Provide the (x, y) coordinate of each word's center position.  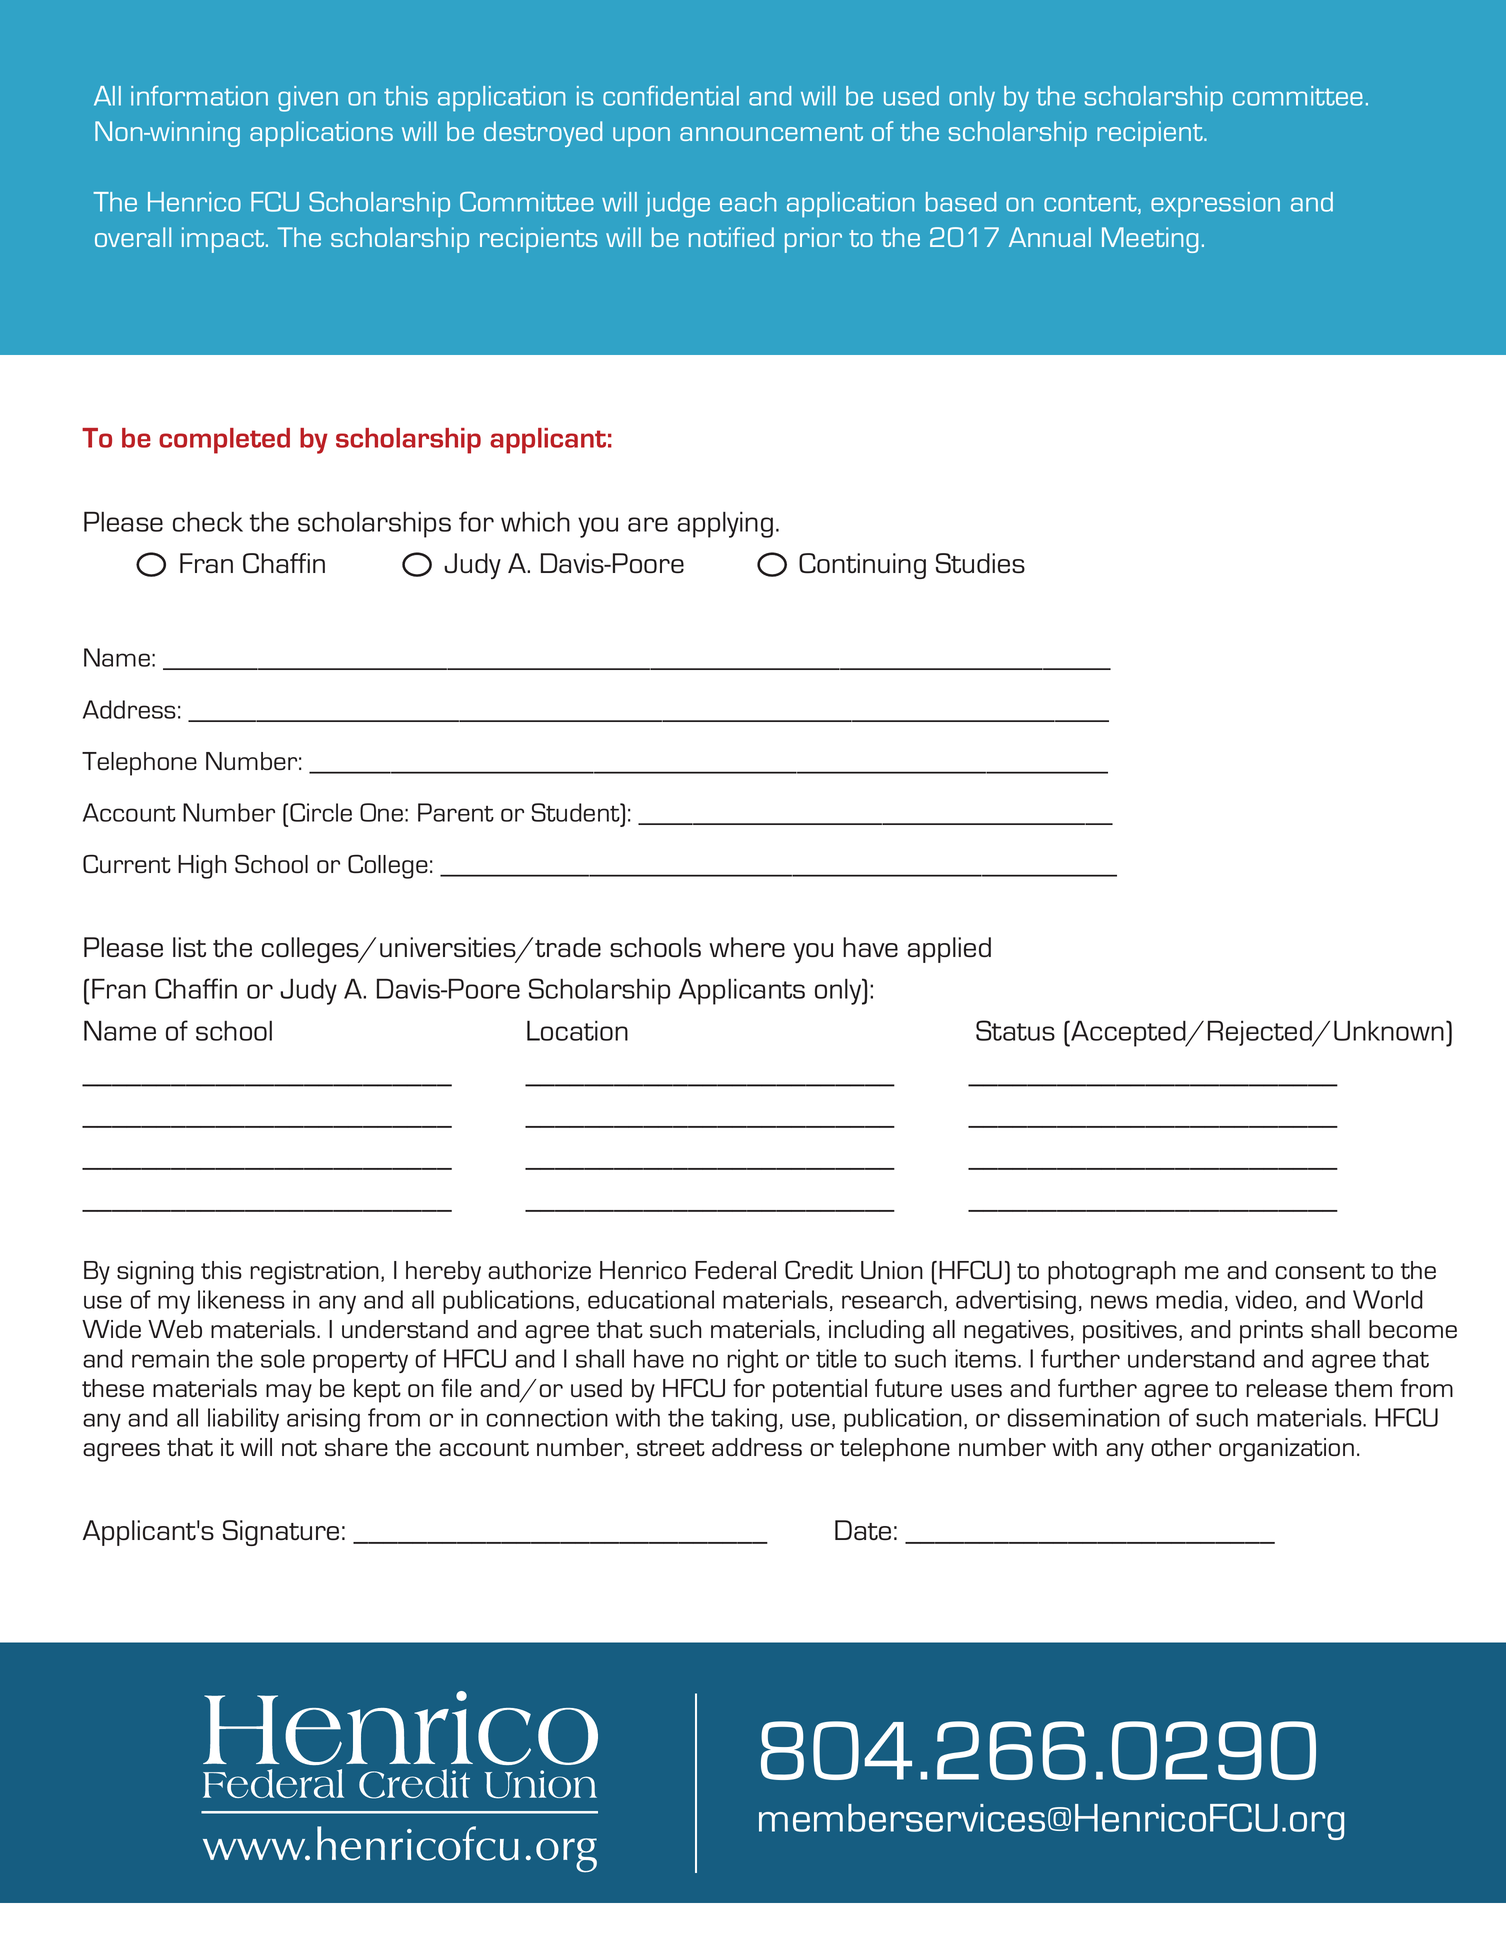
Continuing (862, 566)
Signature (281, 1533)
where (747, 947)
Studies (980, 563)
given (308, 99)
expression (1215, 205)
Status (1015, 1030)
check (208, 521)
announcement (771, 132)
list (189, 947)
